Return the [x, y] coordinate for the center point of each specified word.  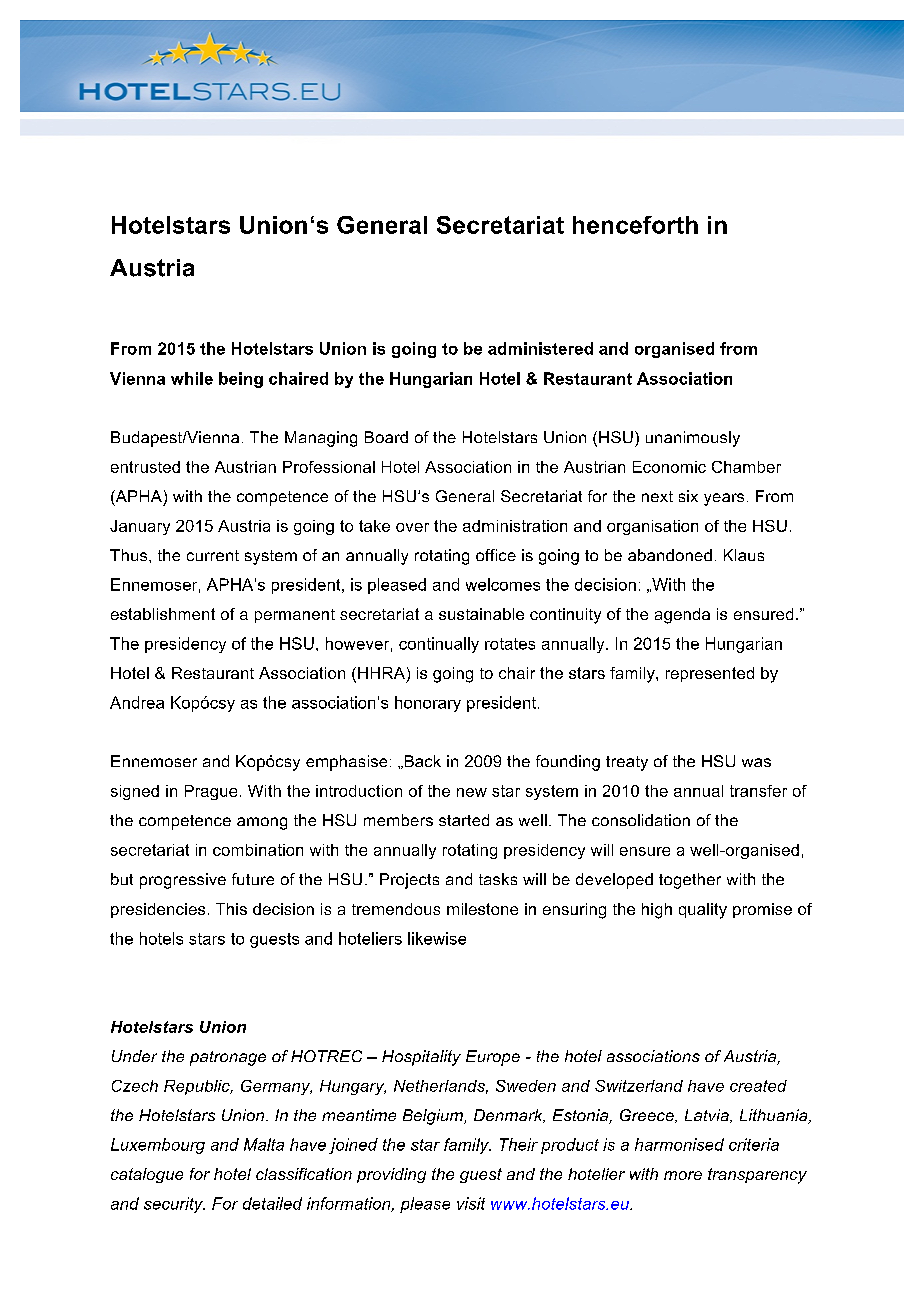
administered [540, 348]
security [174, 1205]
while [192, 378]
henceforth [635, 225]
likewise [437, 938]
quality [703, 911]
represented [710, 674]
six [688, 496]
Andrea [137, 702]
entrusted [145, 467]
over [412, 527]
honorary [428, 704]
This [231, 909]
